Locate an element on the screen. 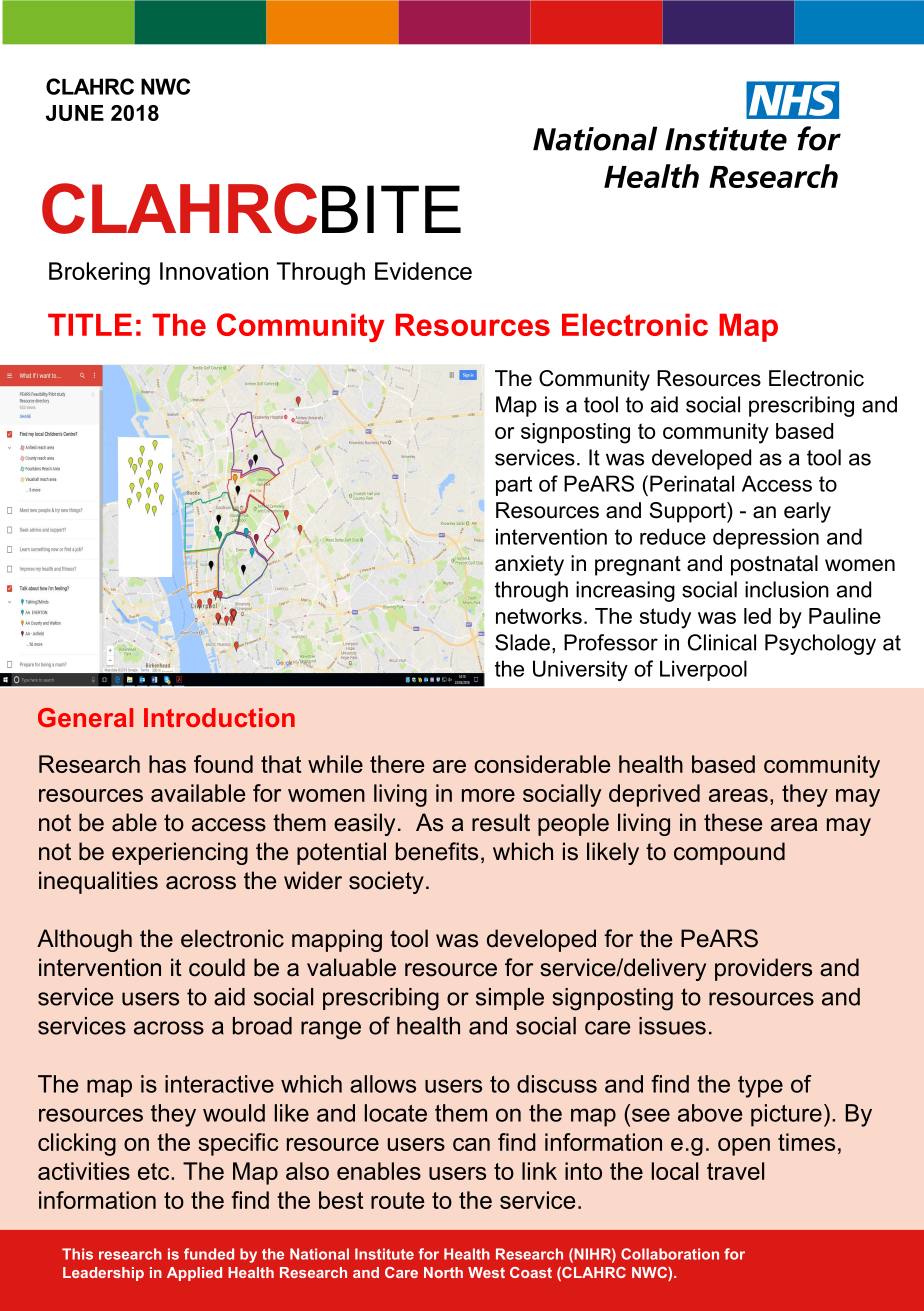 This screenshot has width=924, height=1311. Evidence is located at coordinates (423, 271).
